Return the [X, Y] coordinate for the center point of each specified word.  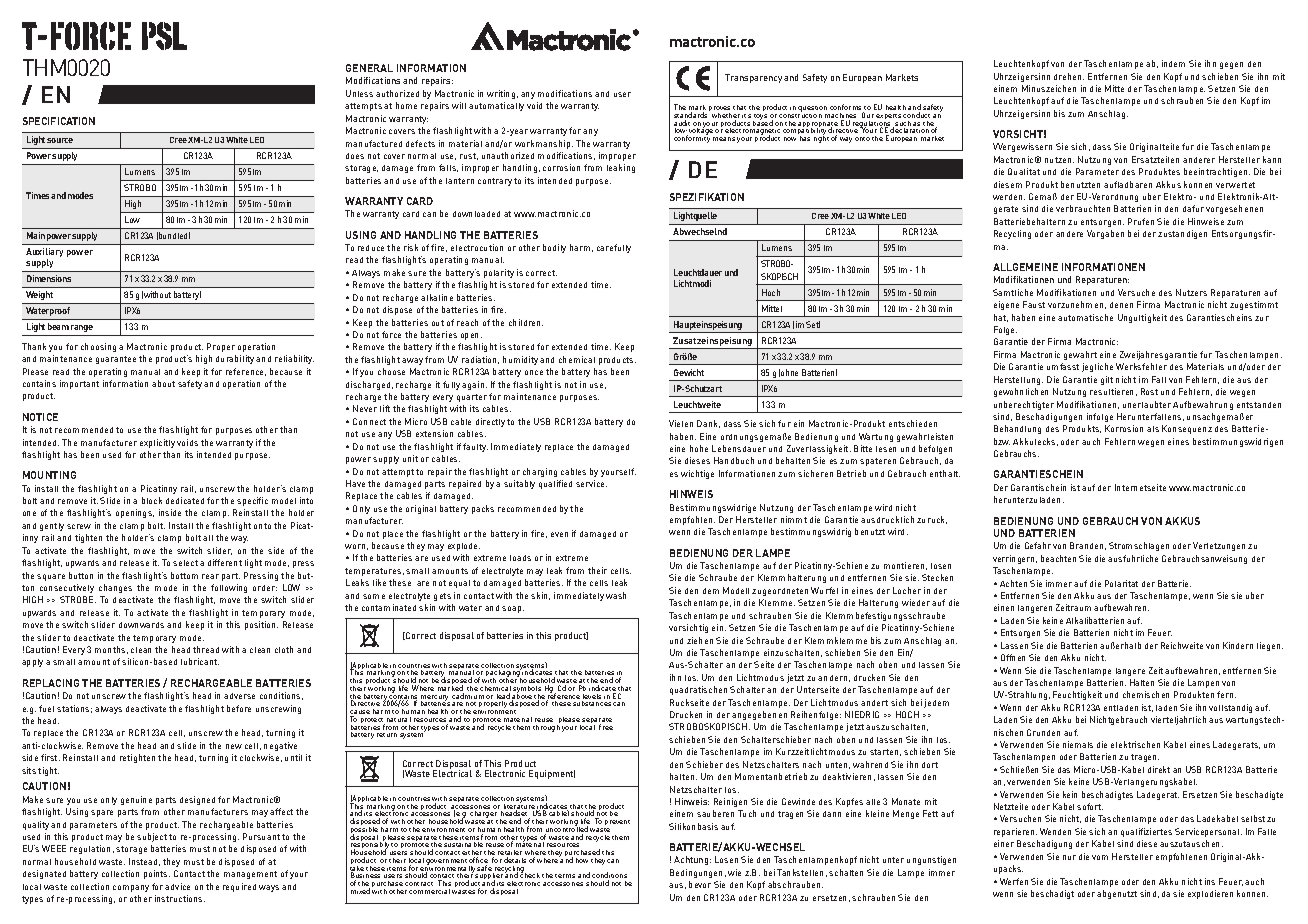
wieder [916, 602]
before [239, 708]
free [606, 727]
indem [1173, 63]
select [185, 563]
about [163, 383]
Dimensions [49, 278]
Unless [359, 93]
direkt [1159, 769]
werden [1009, 197]
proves [720, 110]
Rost [1149, 391]
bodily [554, 248]
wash [616, 595]
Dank [708, 424]
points [157, 874]
